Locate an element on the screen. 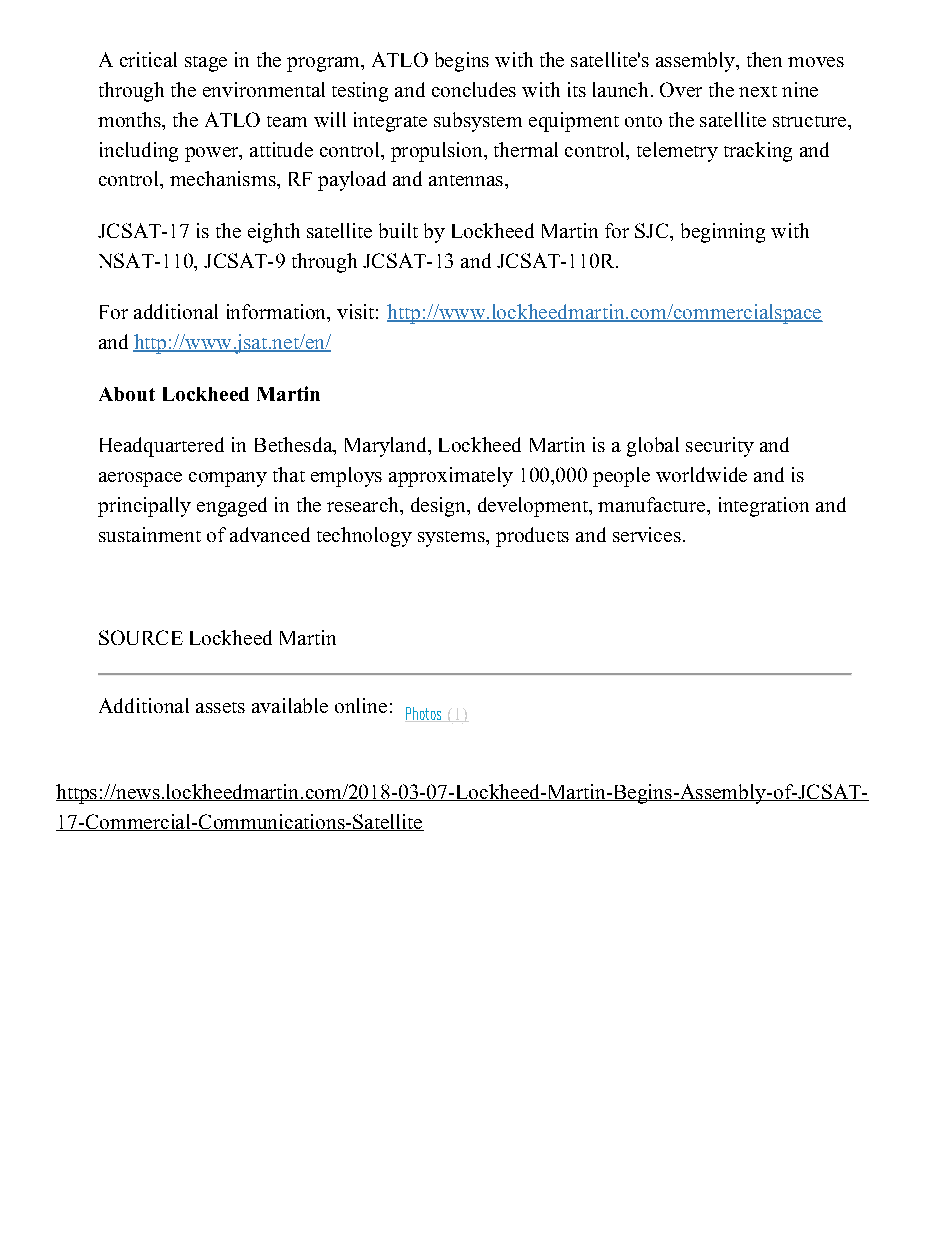 The width and height of the screenshot is (952, 1233). approximately is located at coordinates (451, 477).
